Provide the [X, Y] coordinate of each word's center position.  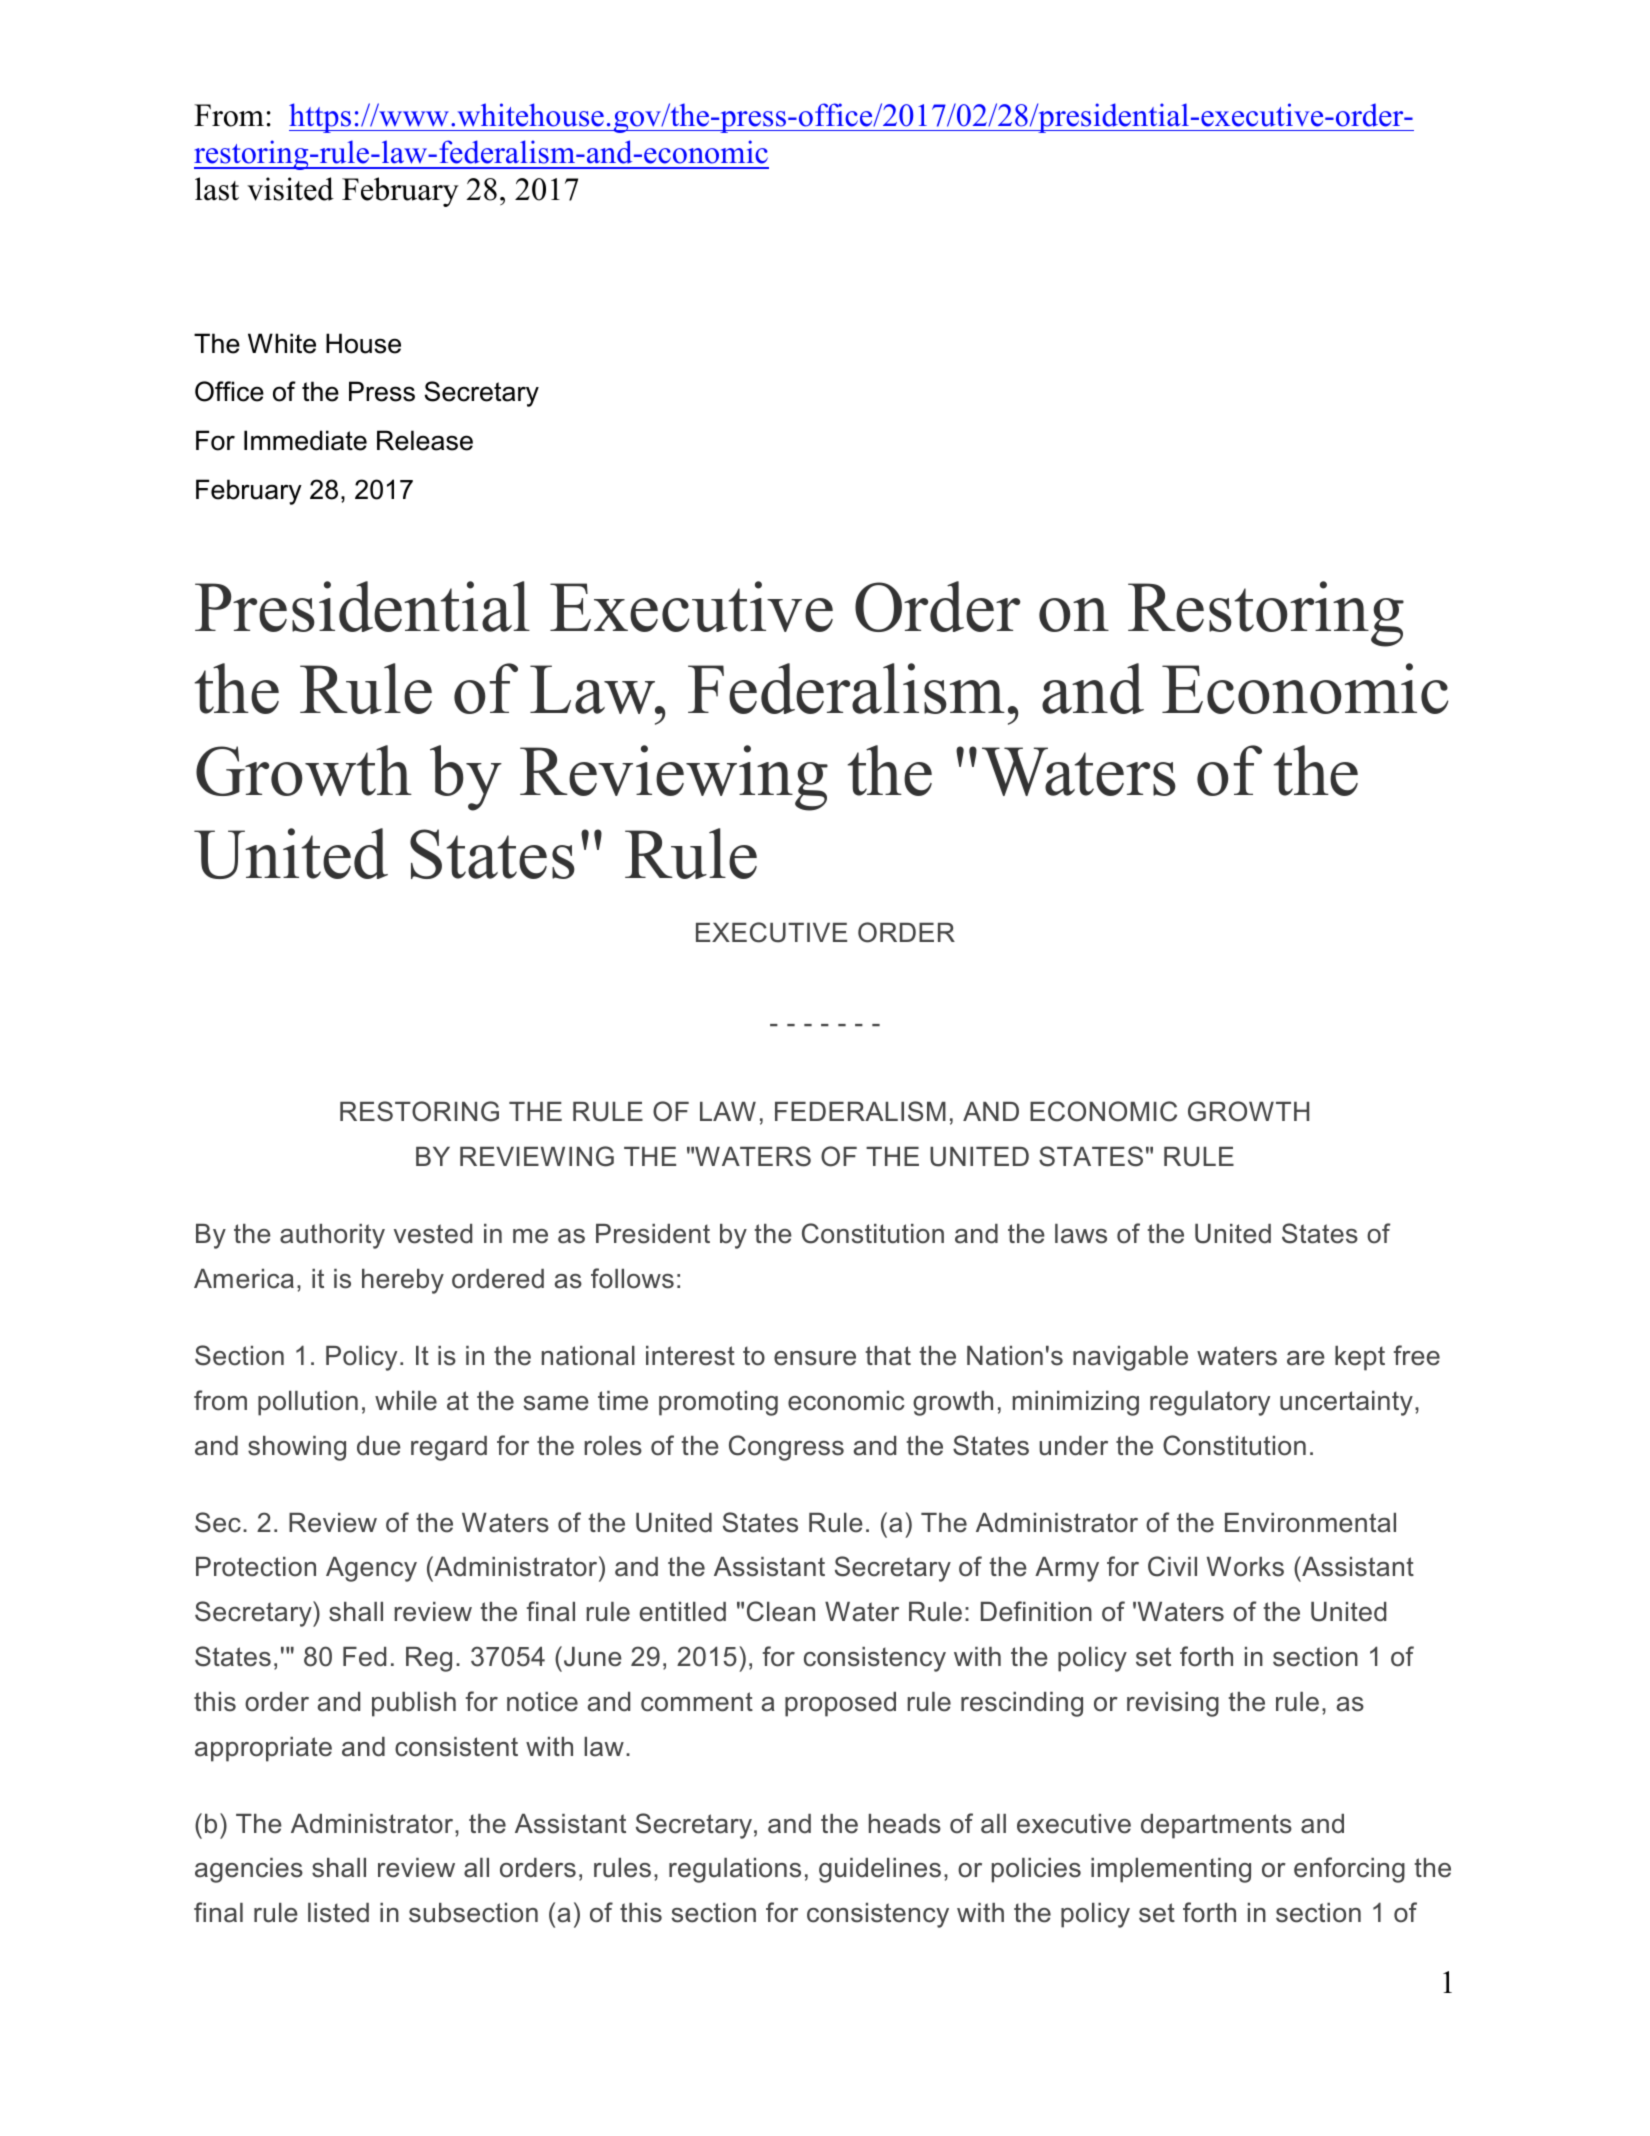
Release [425, 440]
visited [290, 189]
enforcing [1349, 1870]
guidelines [880, 1870]
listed [338, 1913]
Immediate [305, 440]
